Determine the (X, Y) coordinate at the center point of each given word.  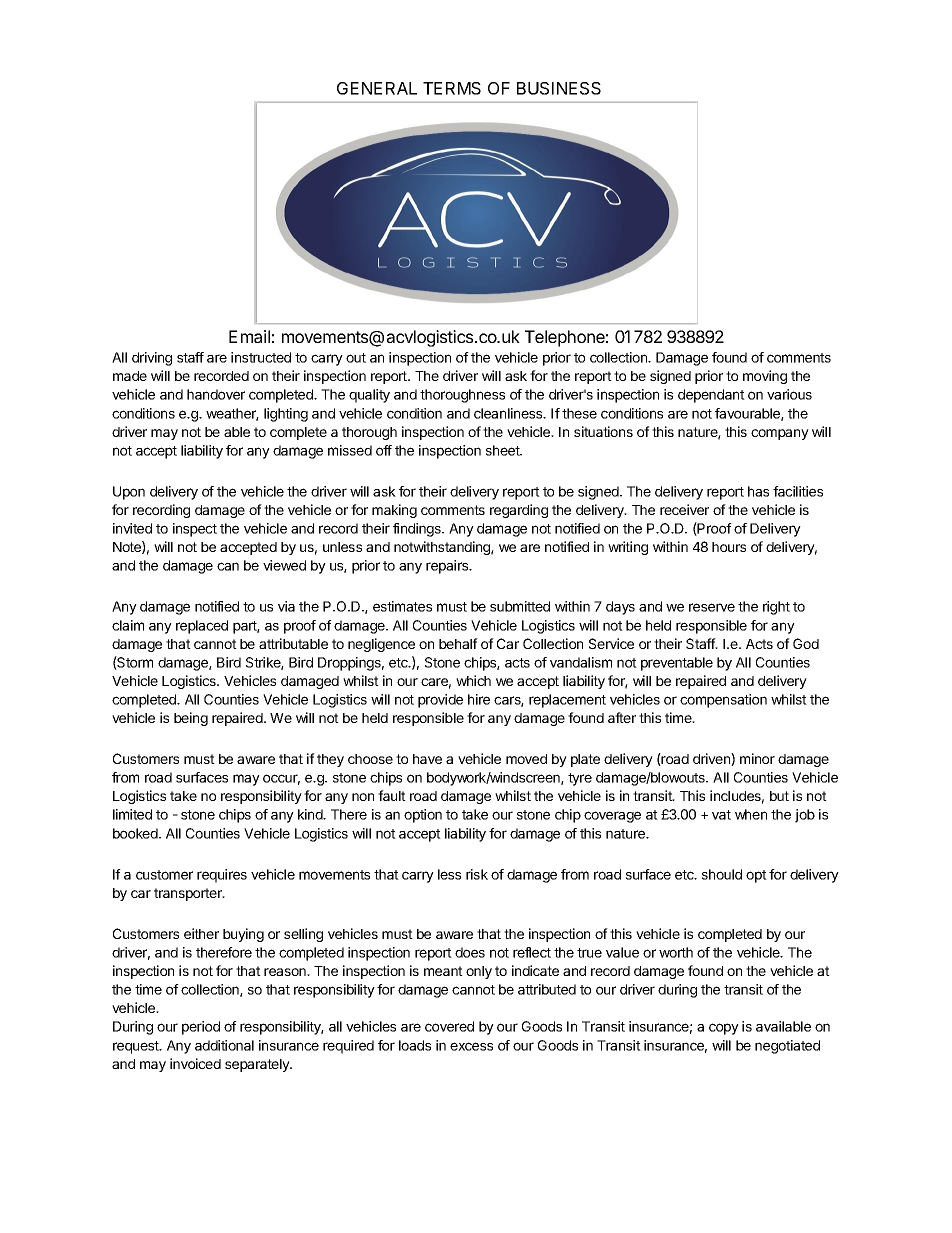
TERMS (452, 88)
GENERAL (377, 88)
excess (471, 1046)
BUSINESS (559, 88)
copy (724, 1029)
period (201, 1028)
